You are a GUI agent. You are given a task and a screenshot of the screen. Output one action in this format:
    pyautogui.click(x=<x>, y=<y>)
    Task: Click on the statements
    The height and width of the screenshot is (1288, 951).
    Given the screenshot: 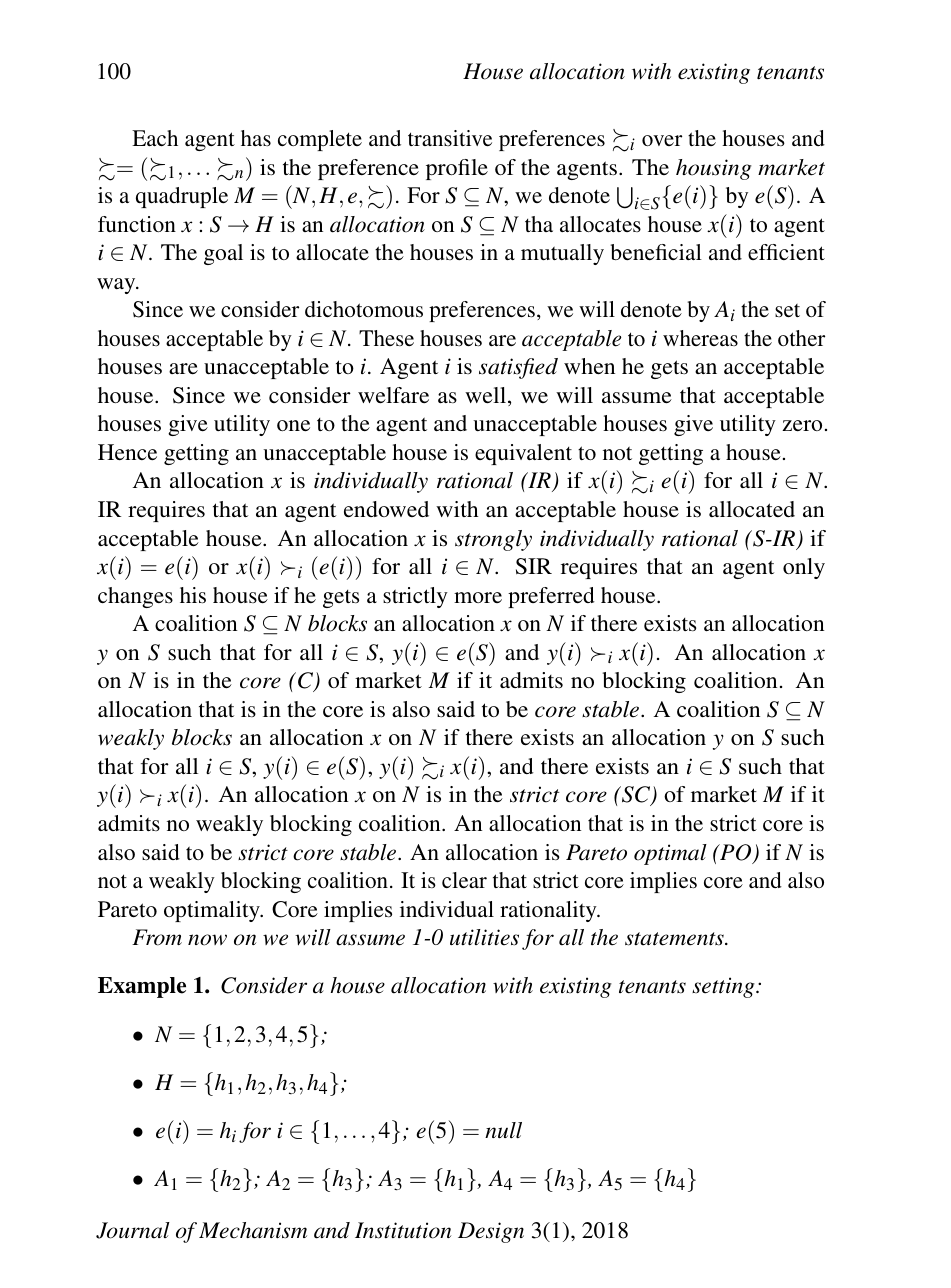 What is the action you would take?
    pyautogui.click(x=675, y=939)
